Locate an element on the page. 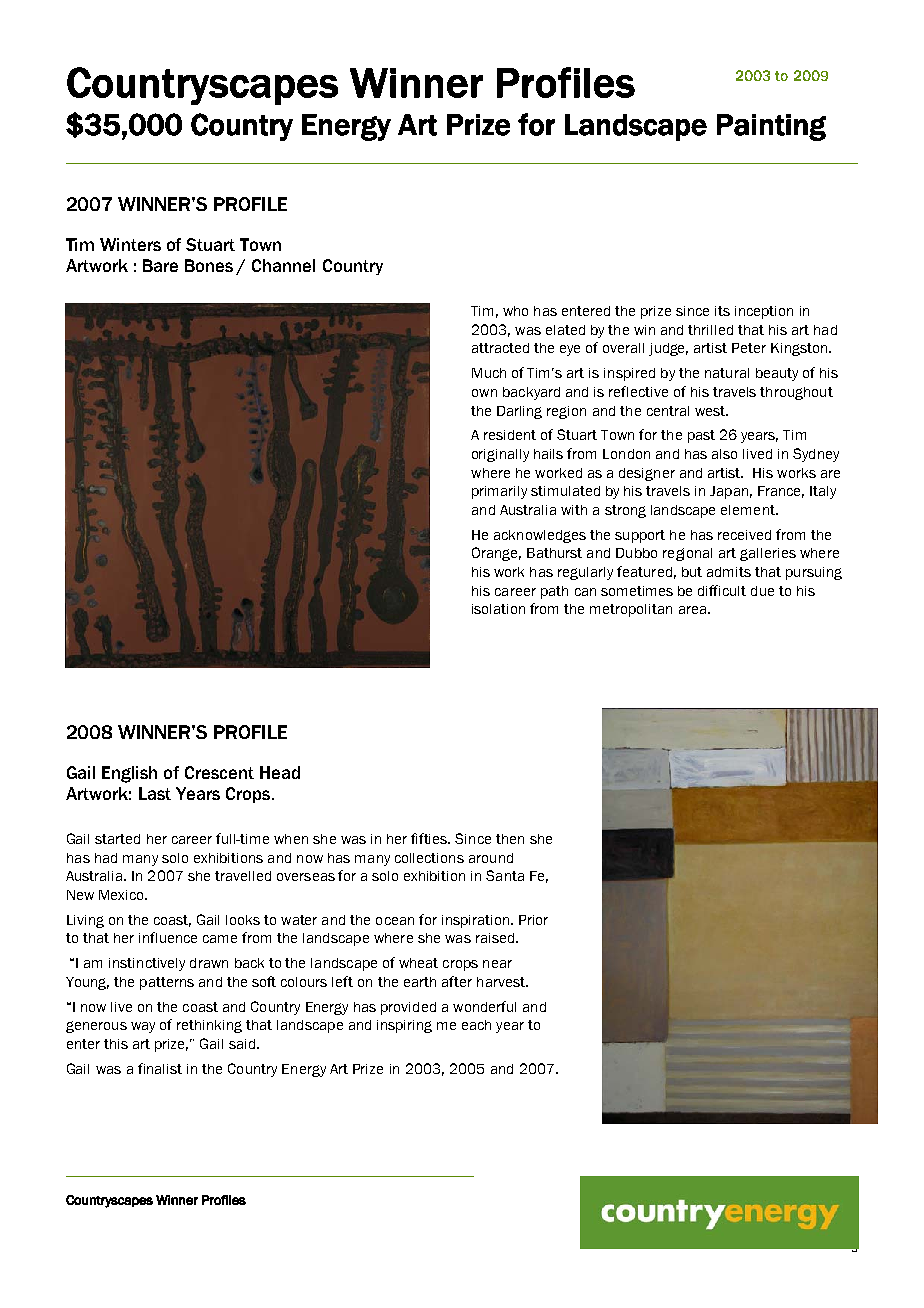 The width and height of the image is (924, 1308). difficult is located at coordinates (722, 590).
